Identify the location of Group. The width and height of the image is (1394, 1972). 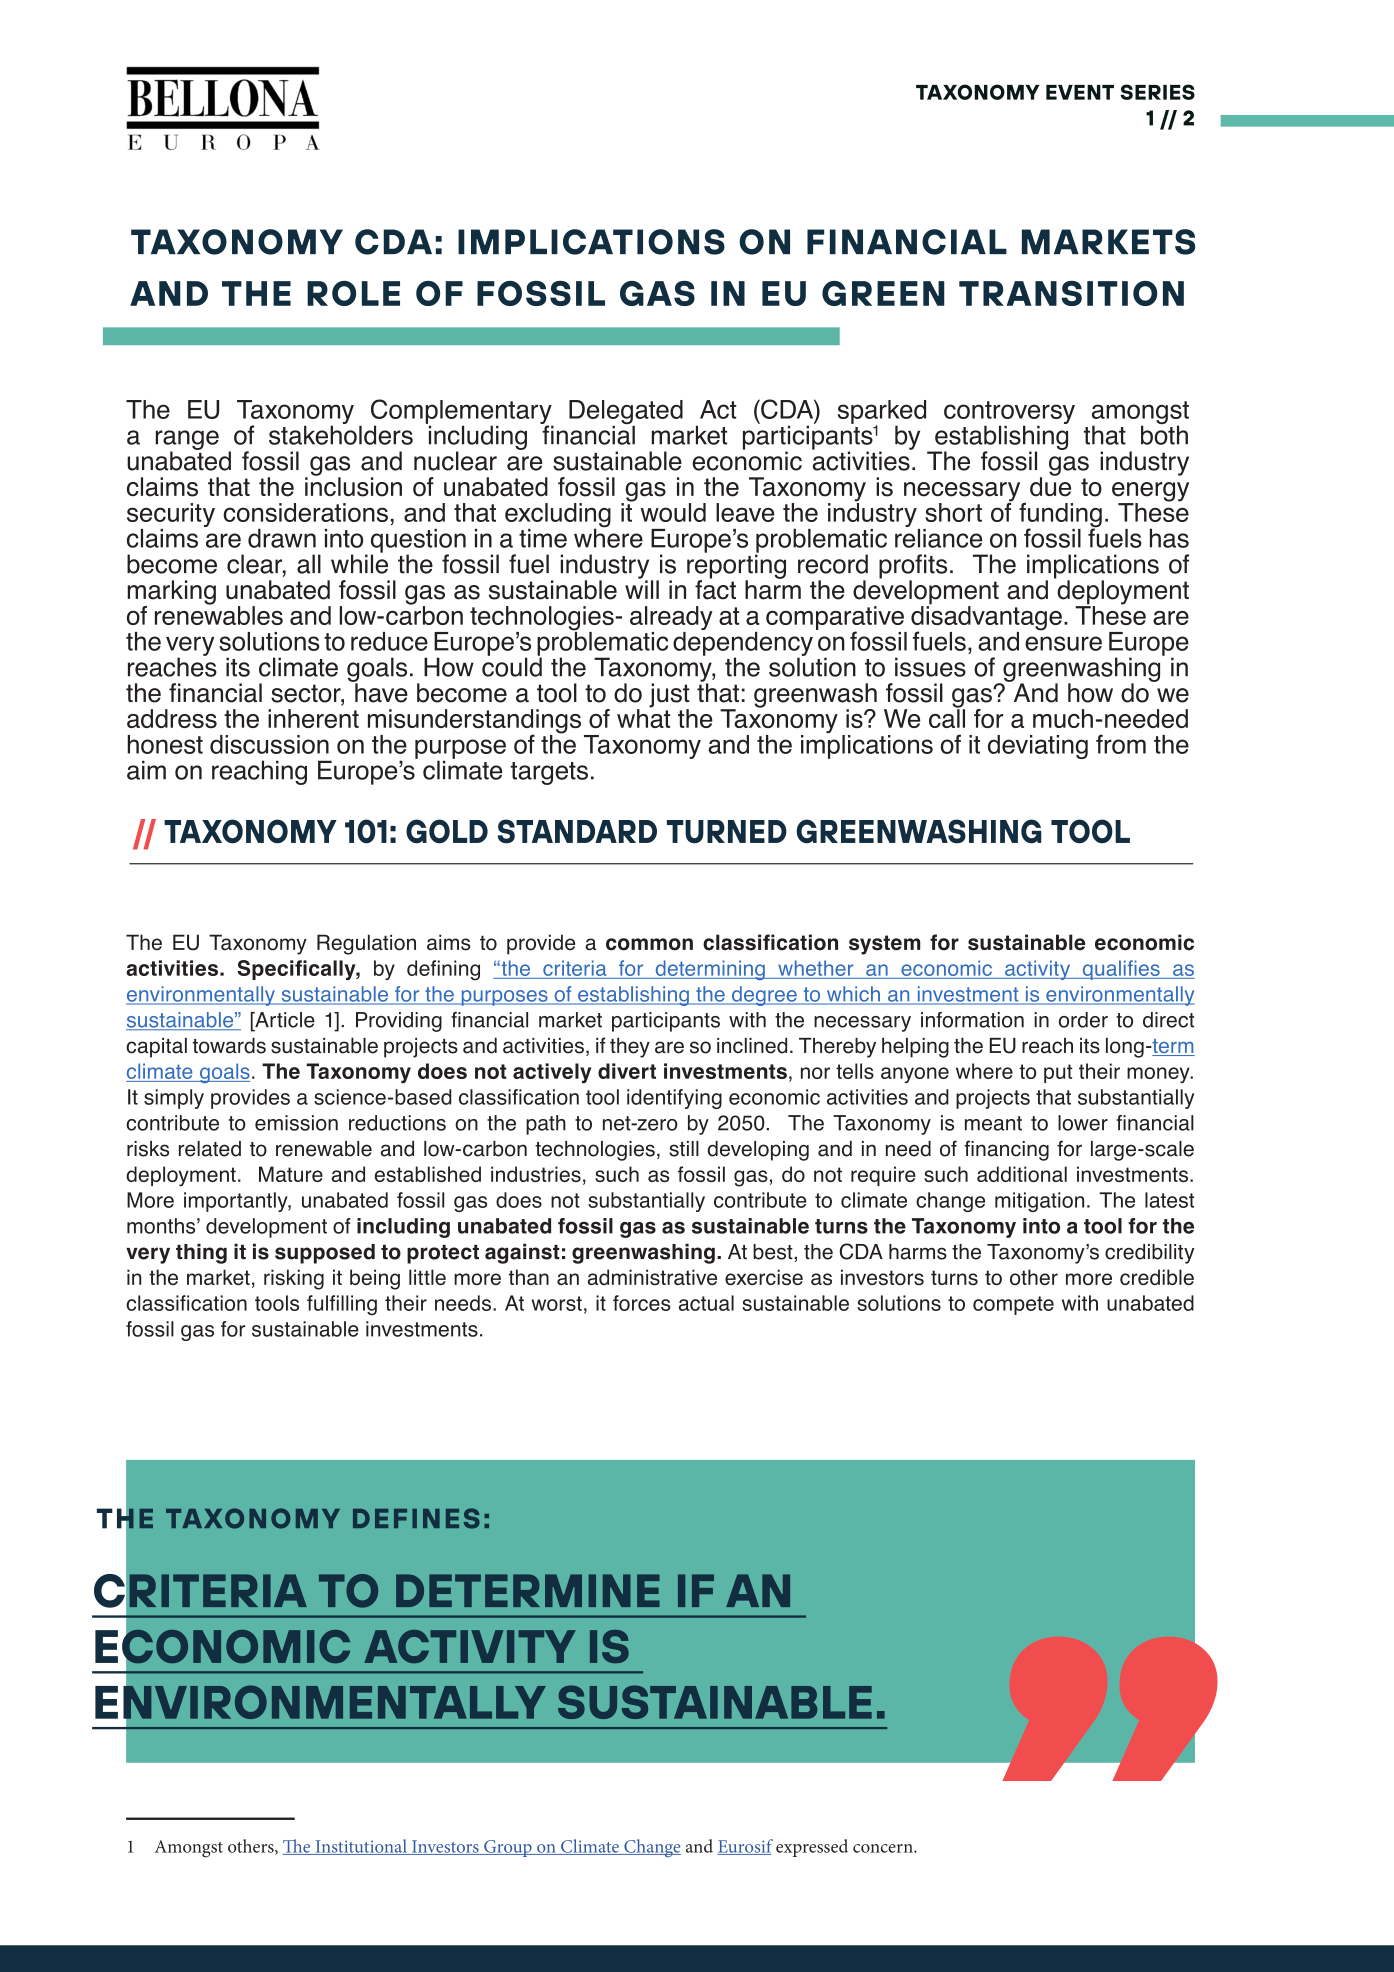
(508, 1848).
